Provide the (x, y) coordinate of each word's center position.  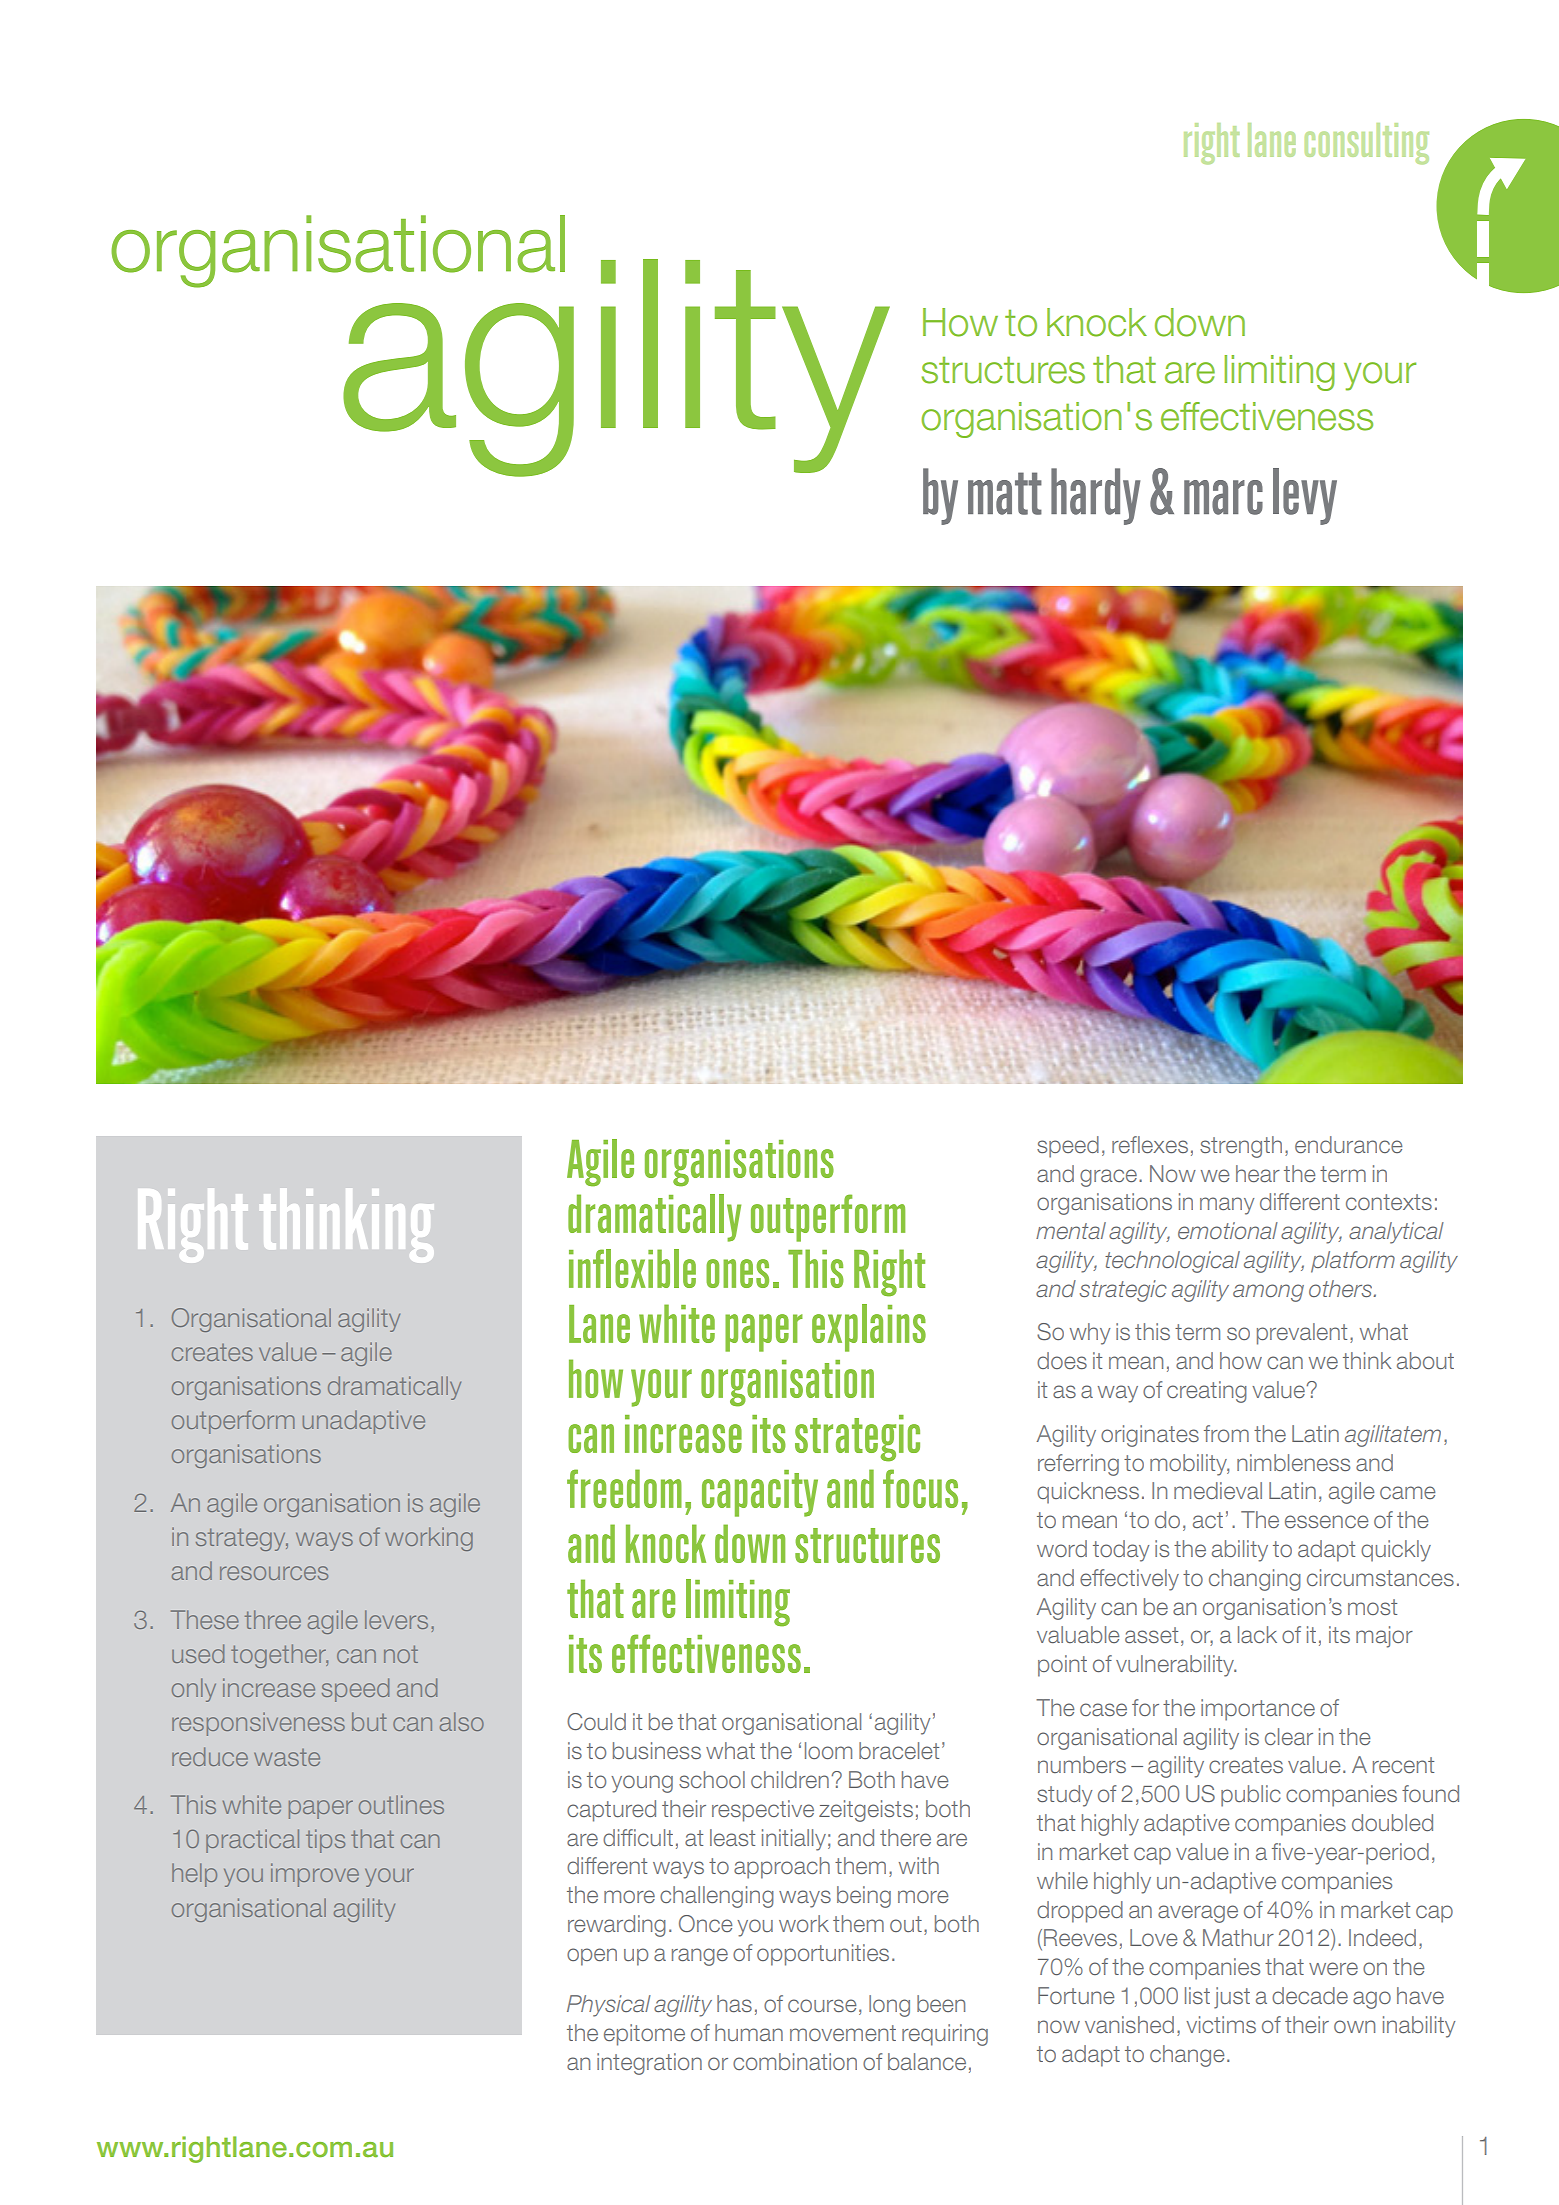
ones (737, 1273)
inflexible (632, 1268)
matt (1005, 493)
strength (1241, 1147)
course (822, 2005)
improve (315, 1875)
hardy (1095, 496)
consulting (1367, 143)
